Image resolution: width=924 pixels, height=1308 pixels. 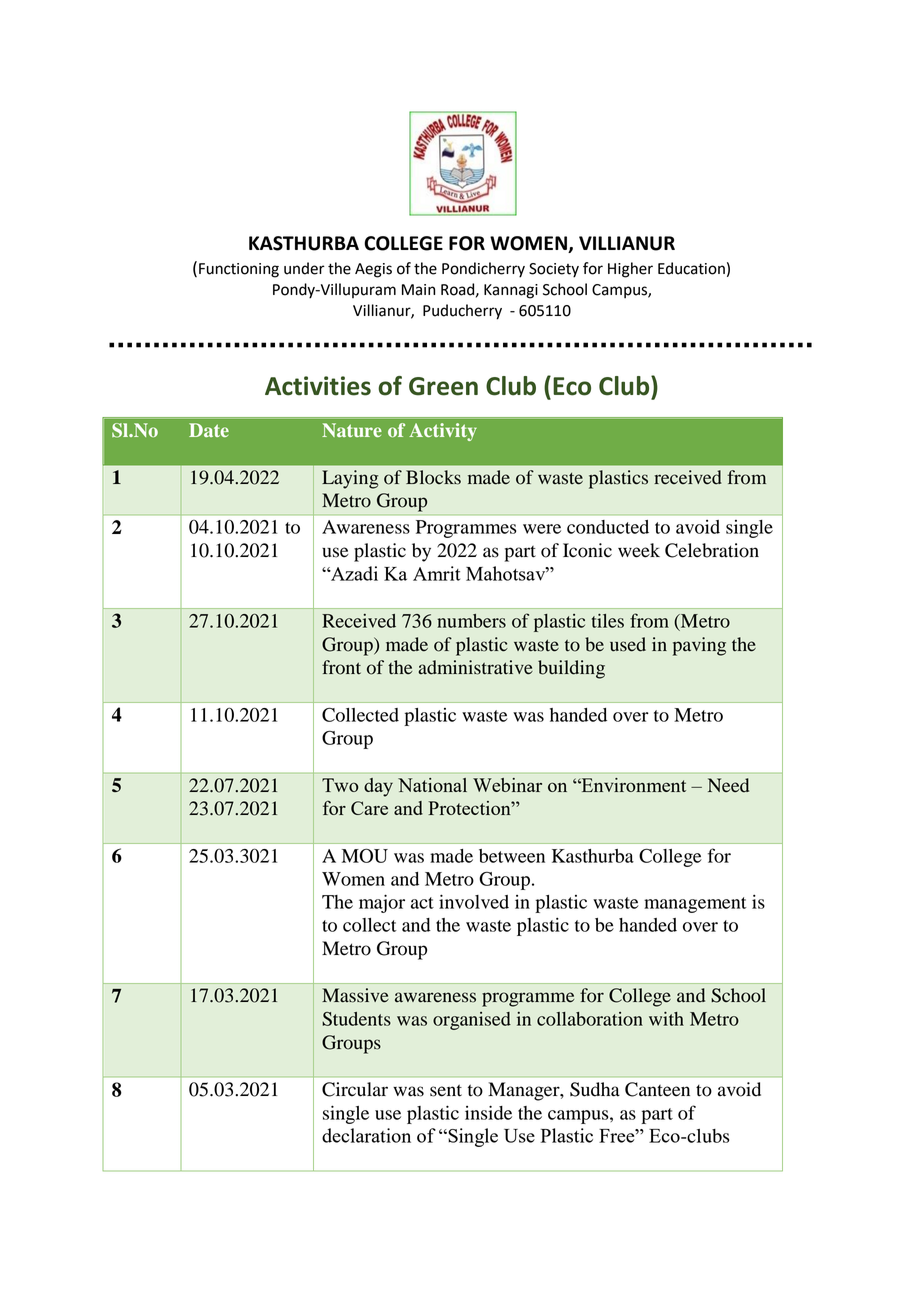 What do you see at coordinates (512, 856) in the page?
I see `between` at bounding box center [512, 856].
